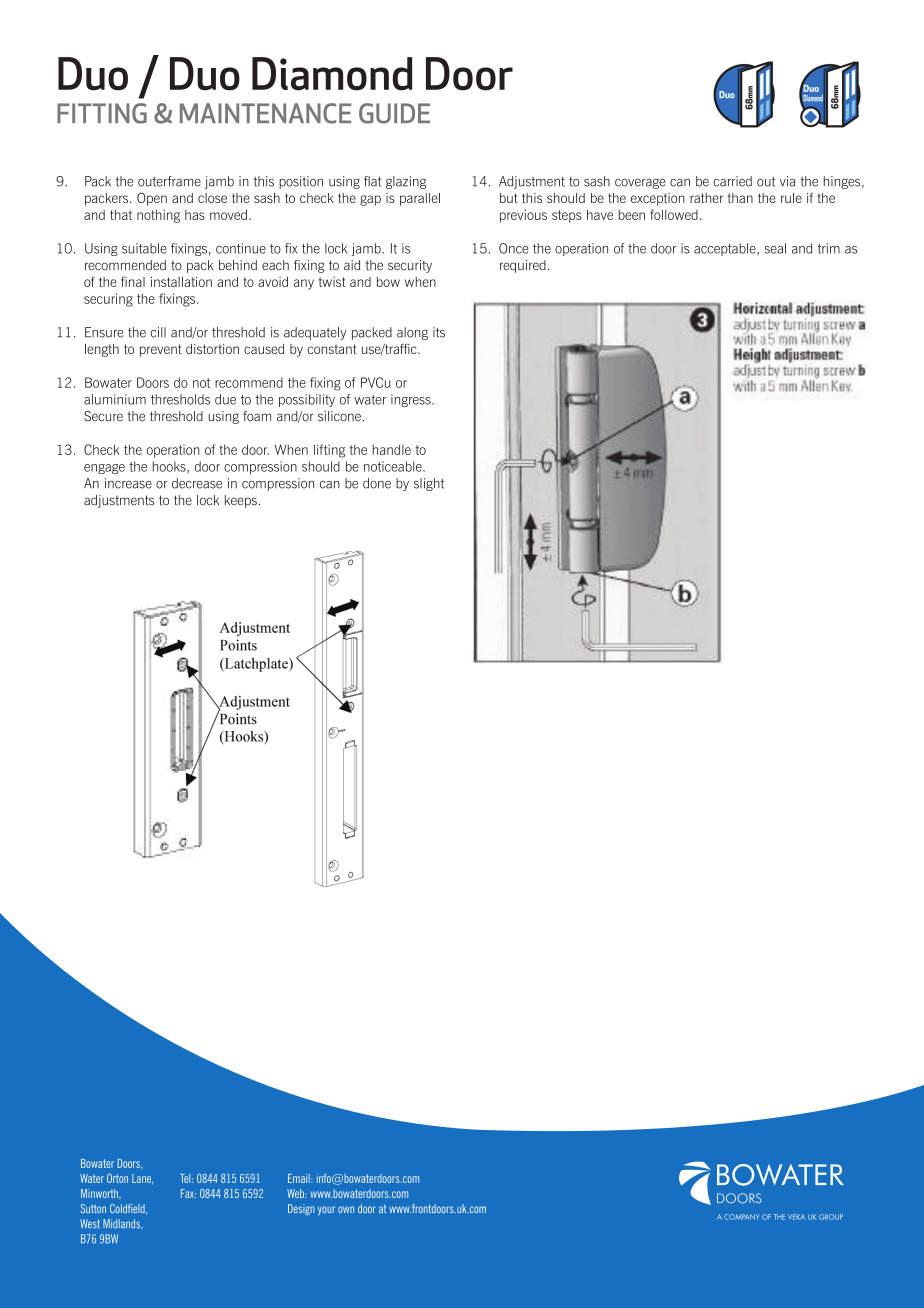 The height and width of the page is (1308, 924). What do you see at coordinates (439, 332) in the page?
I see `its` at bounding box center [439, 332].
